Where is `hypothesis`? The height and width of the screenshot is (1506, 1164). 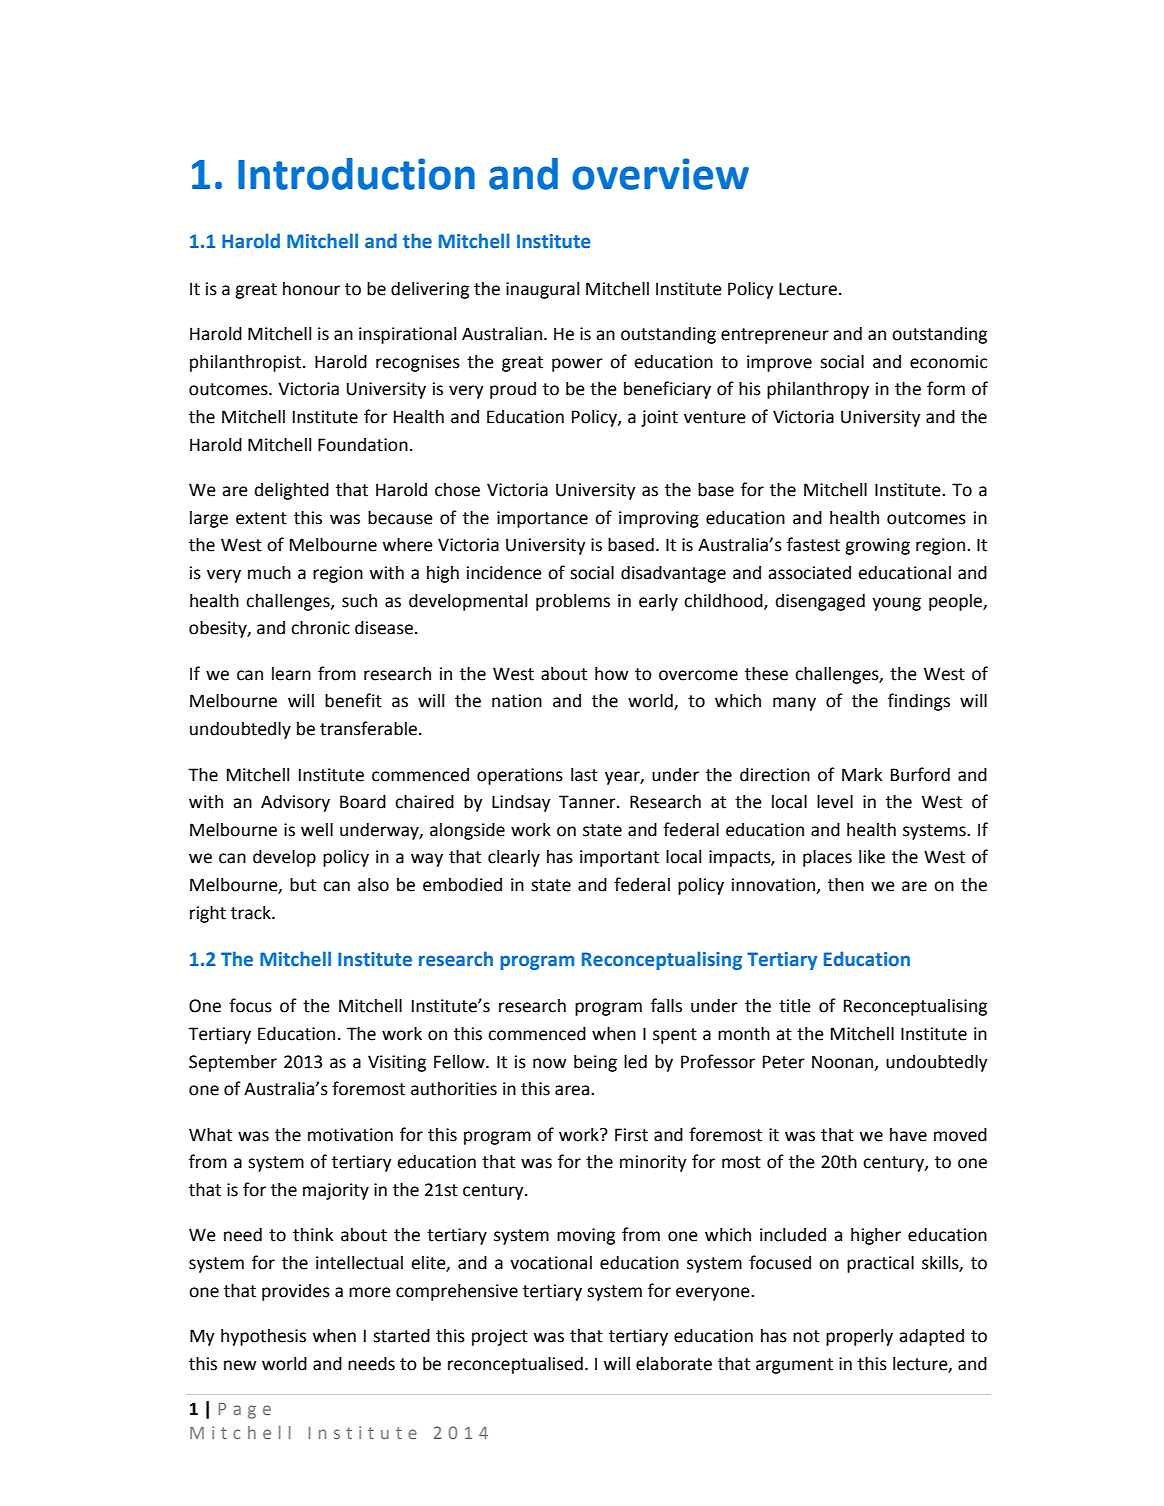
hypothesis is located at coordinates (263, 1337).
